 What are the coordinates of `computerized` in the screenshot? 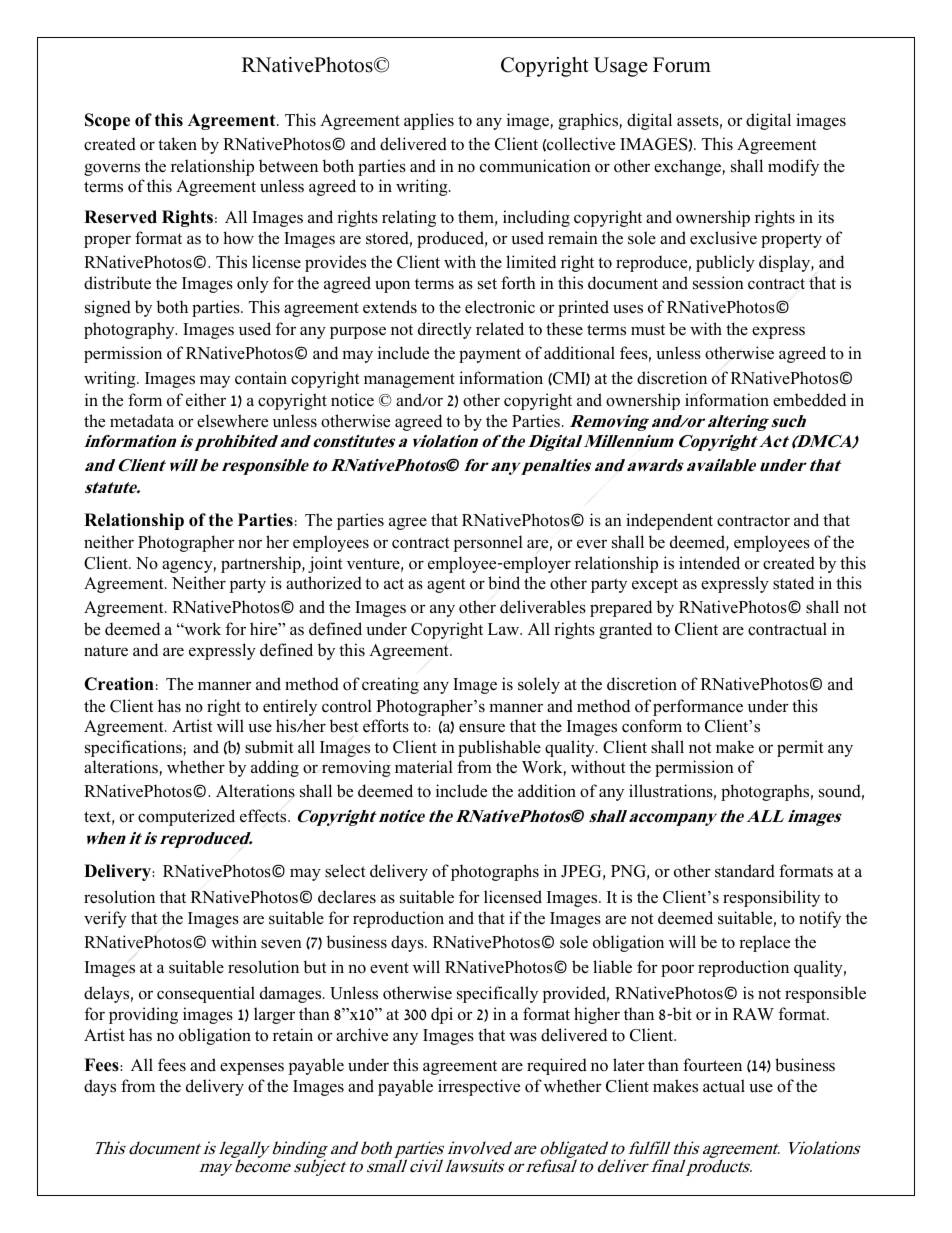 It's located at (186, 817).
